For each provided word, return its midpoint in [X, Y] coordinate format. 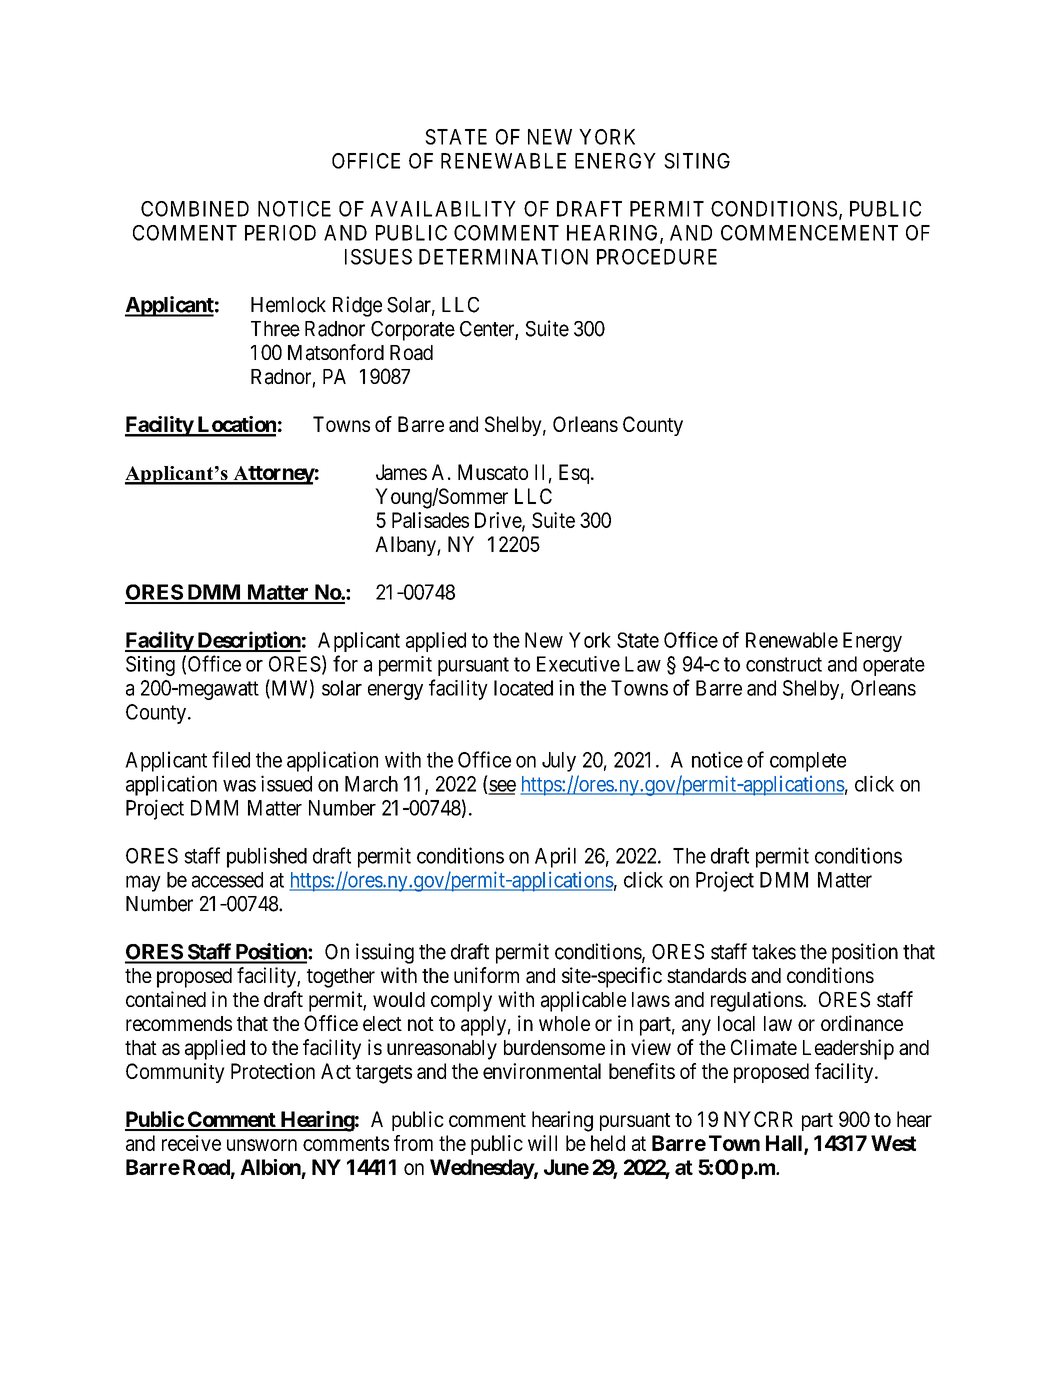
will [542, 1143]
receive [191, 1143]
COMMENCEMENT [809, 233]
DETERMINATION [503, 257]
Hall [785, 1144]
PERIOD [280, 233]
